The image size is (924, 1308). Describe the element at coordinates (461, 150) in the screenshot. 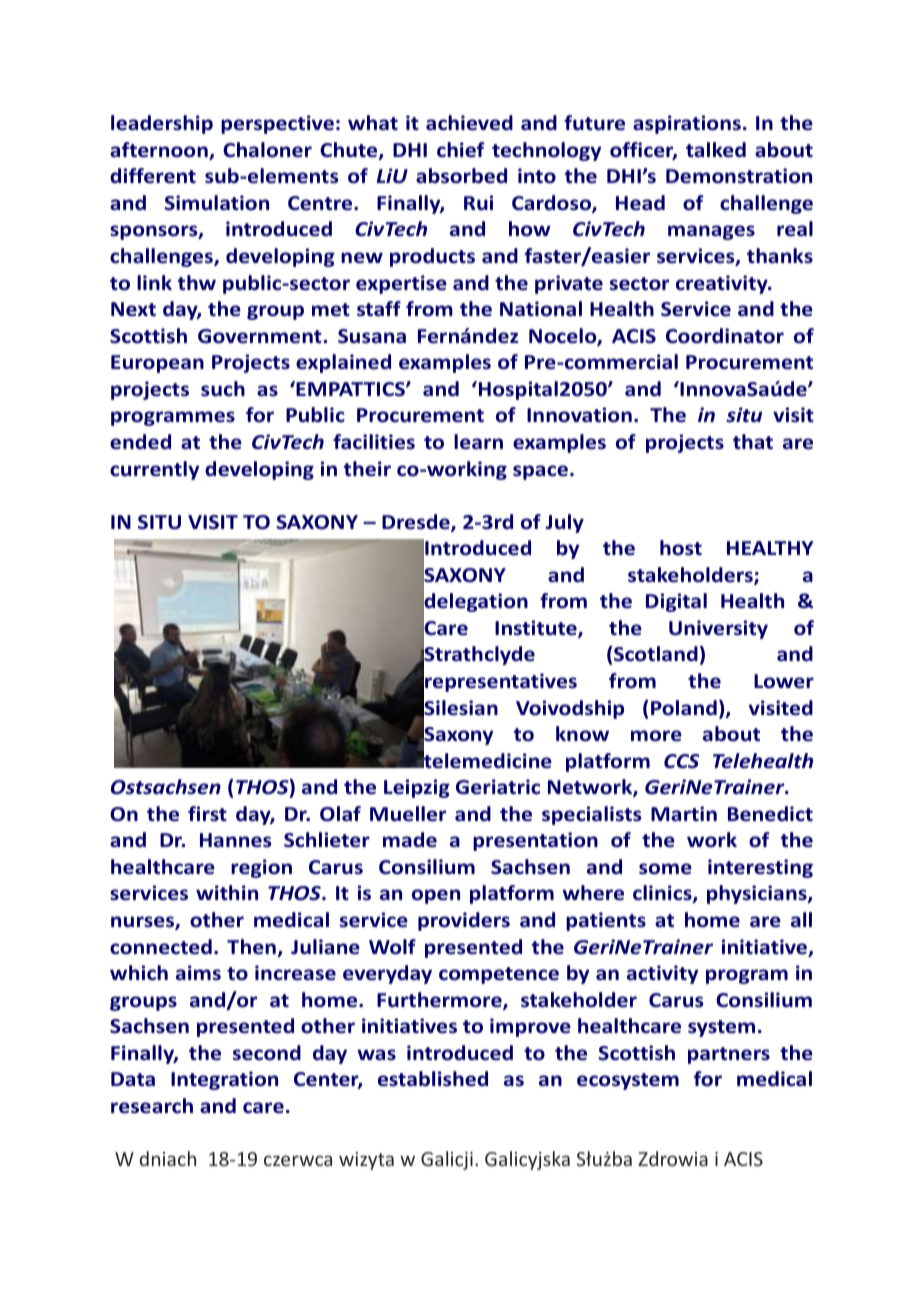

I see `chief` at that location.
